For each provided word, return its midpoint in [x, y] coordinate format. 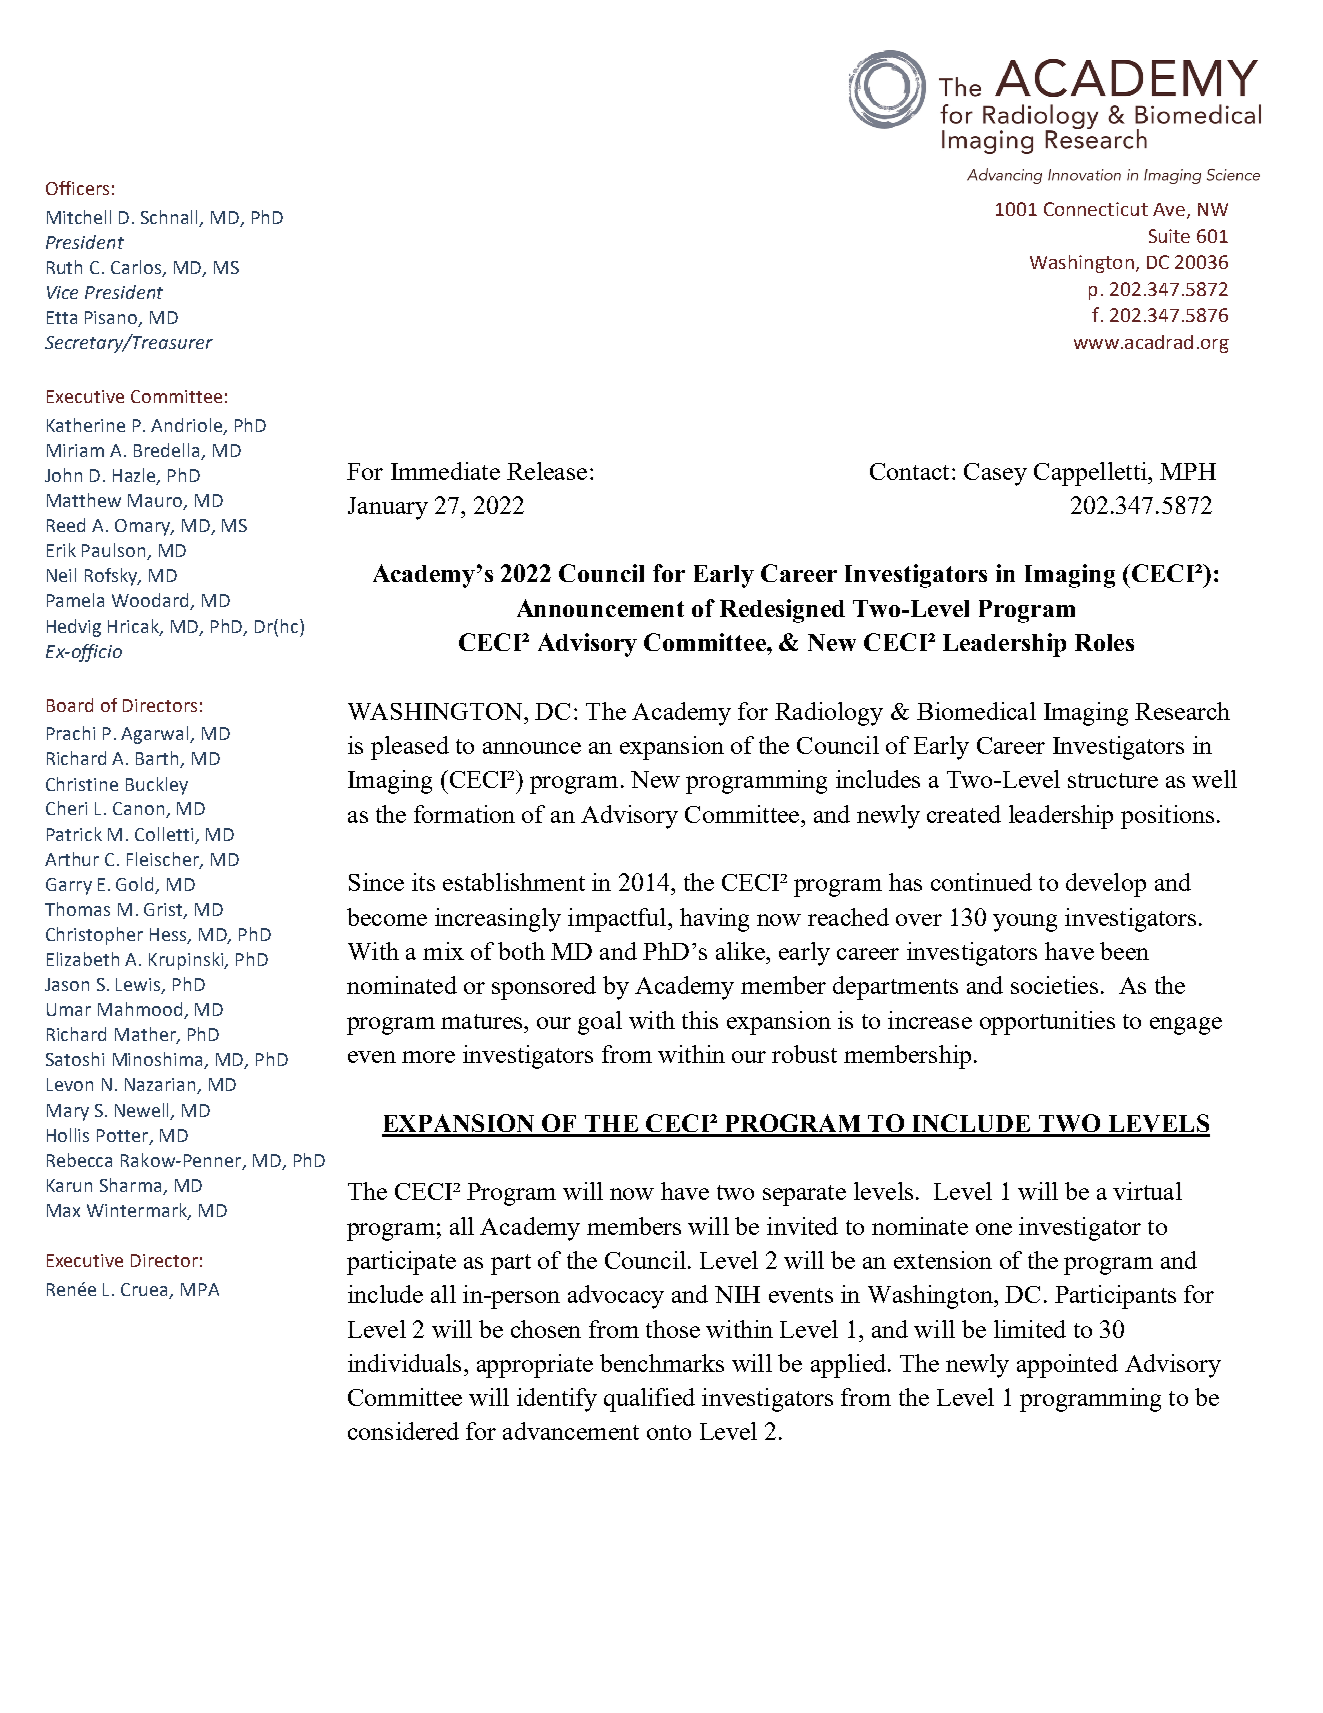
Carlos [137, 268]
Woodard [151, 601]
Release [547, 471]
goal [600, 1023]
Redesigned [782, 611]
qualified [649, 1400]
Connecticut [1096, 209]
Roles [1104, 642]
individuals [404, 1363]
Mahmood [141, 1010]
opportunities [1047, 1023]
